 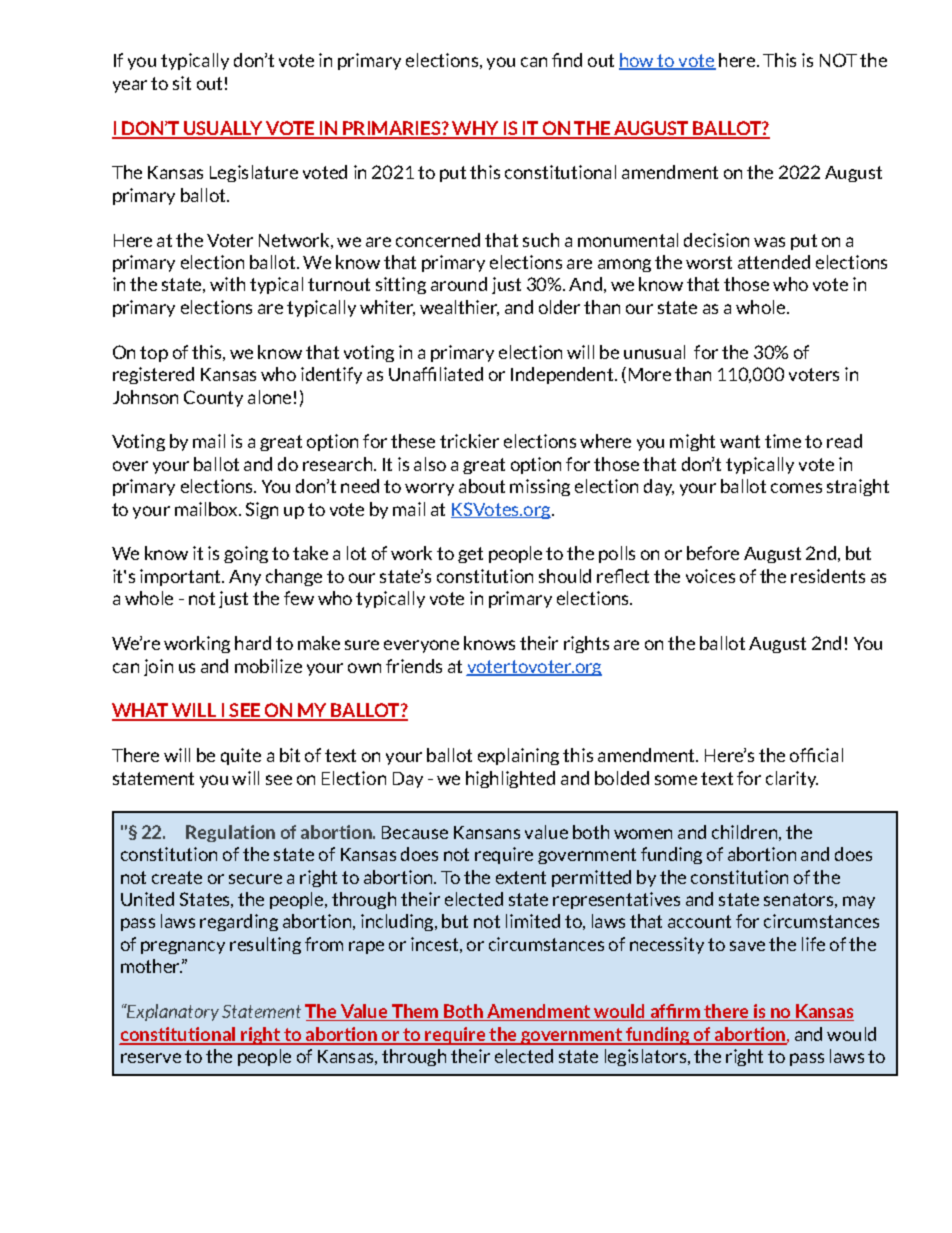 I want to click on attended, so click(x=774, y=262).
